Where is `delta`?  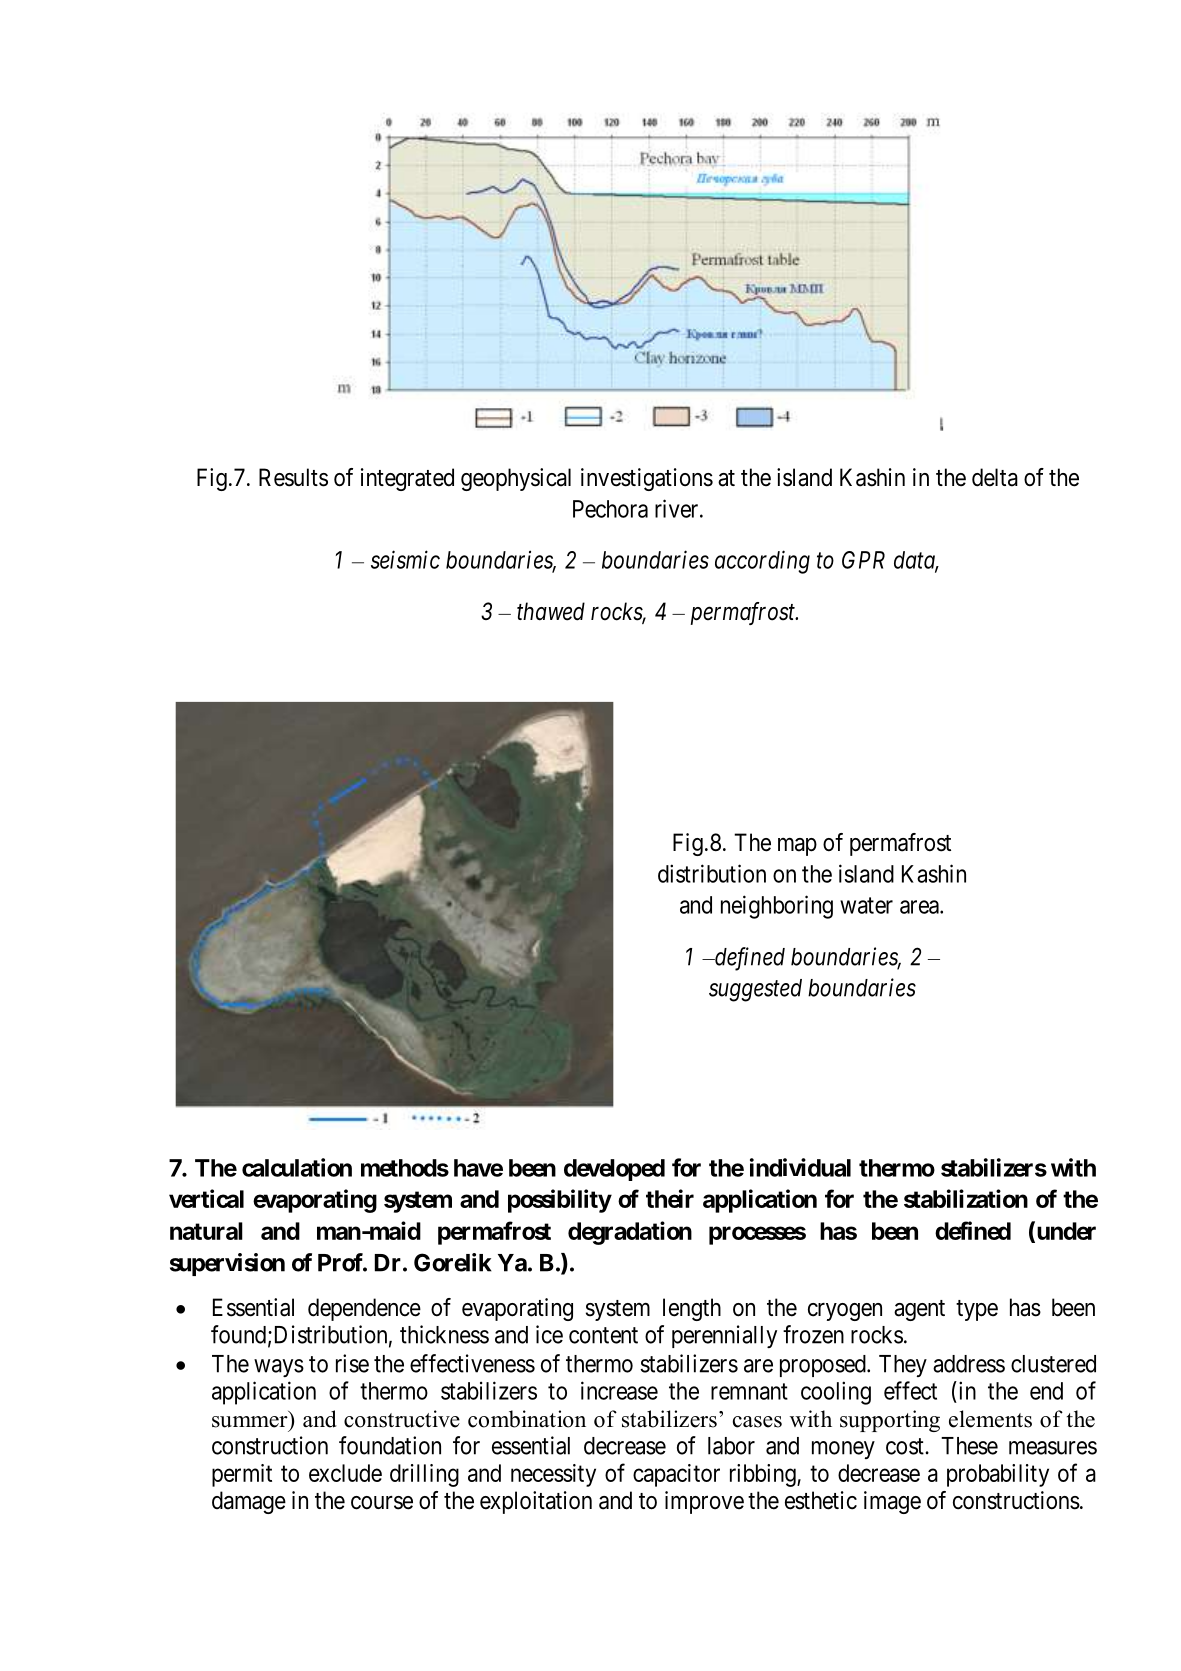 delta is located at coordinates (995, 477).
